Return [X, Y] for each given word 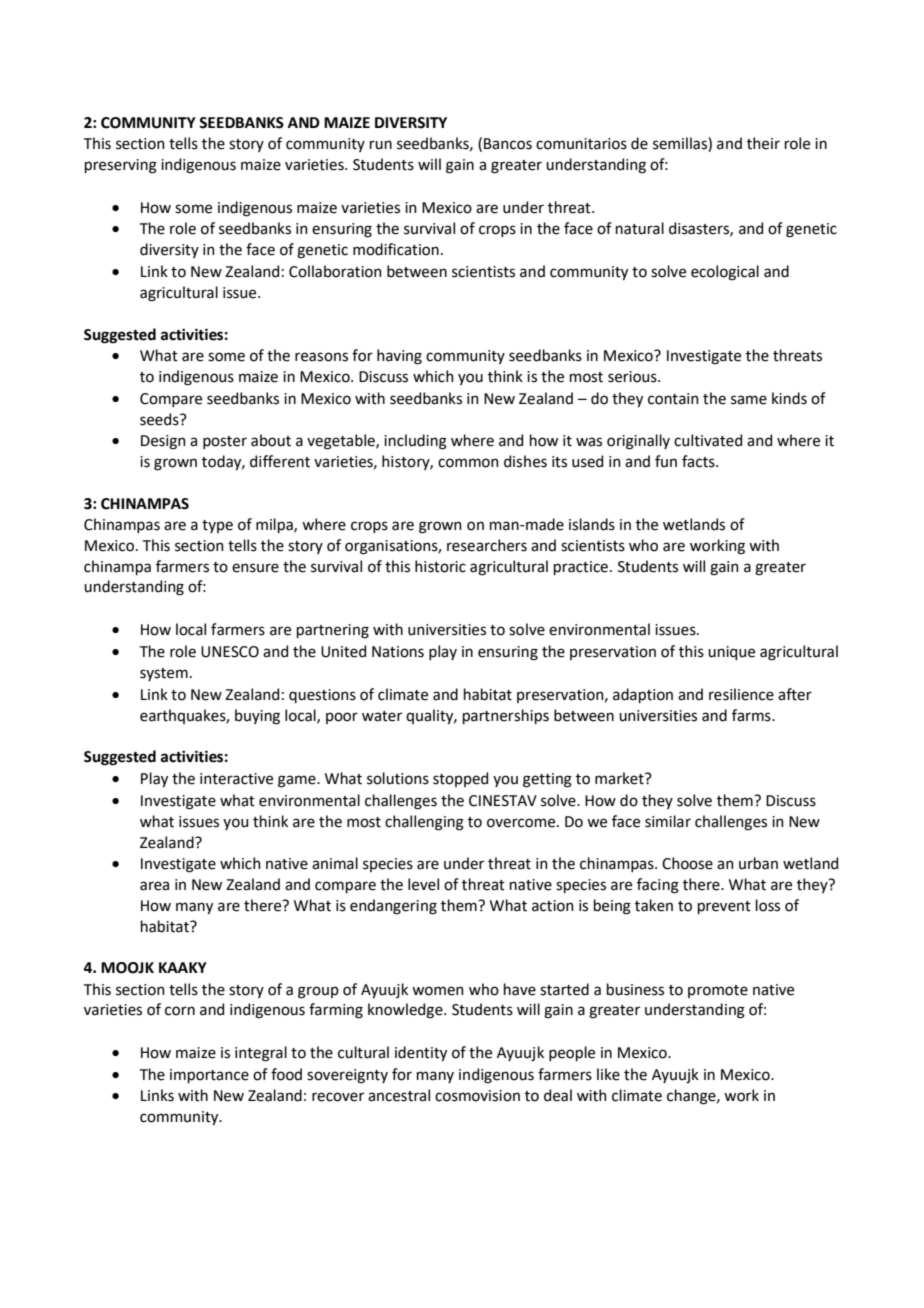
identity [421, 1053]
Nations [398, 652]
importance [209, 1076]
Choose [687, 863]
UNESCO [230, 652]
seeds [160, 419]
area [154, 886]
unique [731, 653]
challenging [424, 823]
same [749, 400]
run [381, 145]
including [415, 442]
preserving [121, 166]
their [763, 143]
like [608, 1074]
